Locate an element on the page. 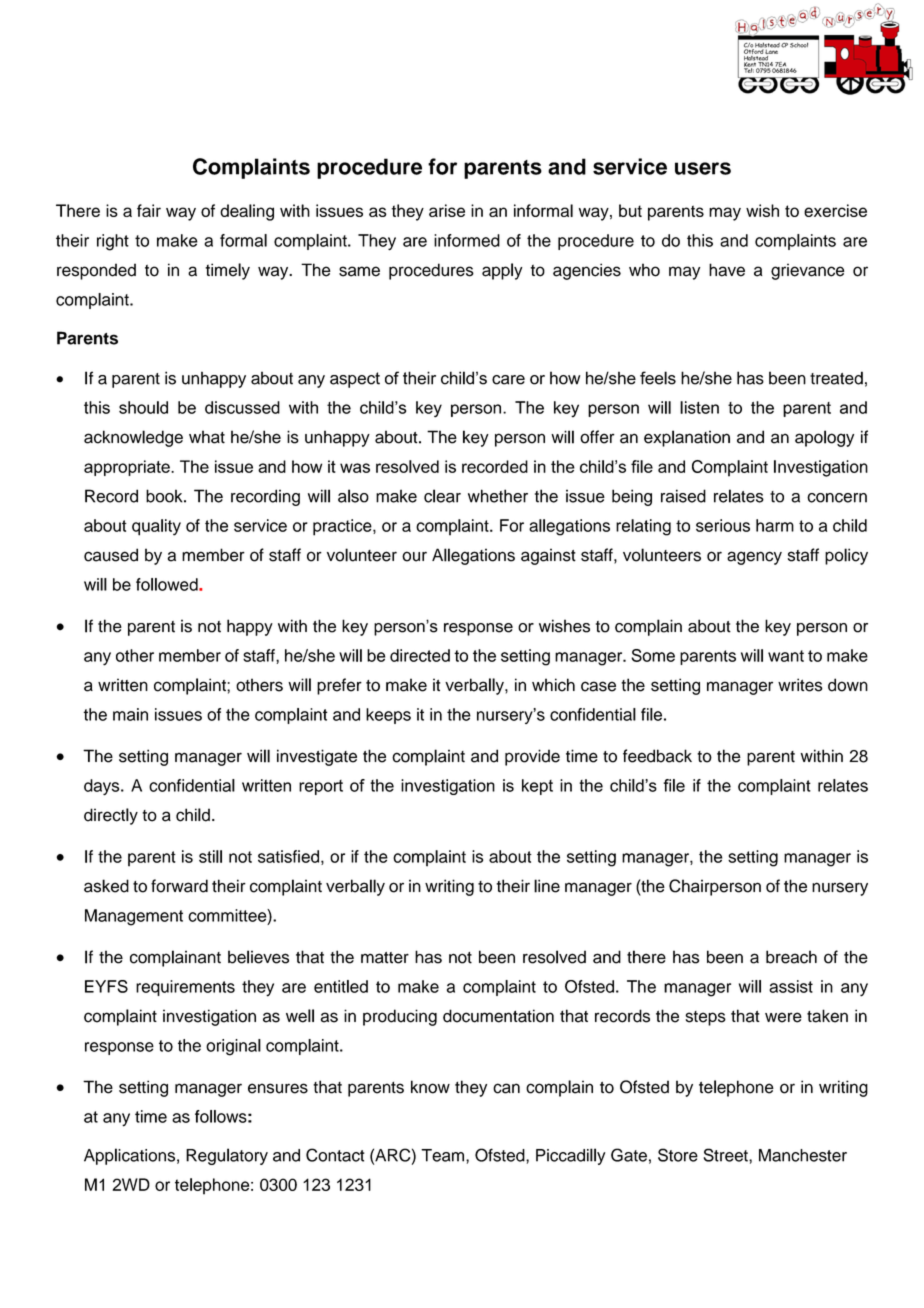 This document has width=924, height=1308. want is located at coordinates (786, 656).
